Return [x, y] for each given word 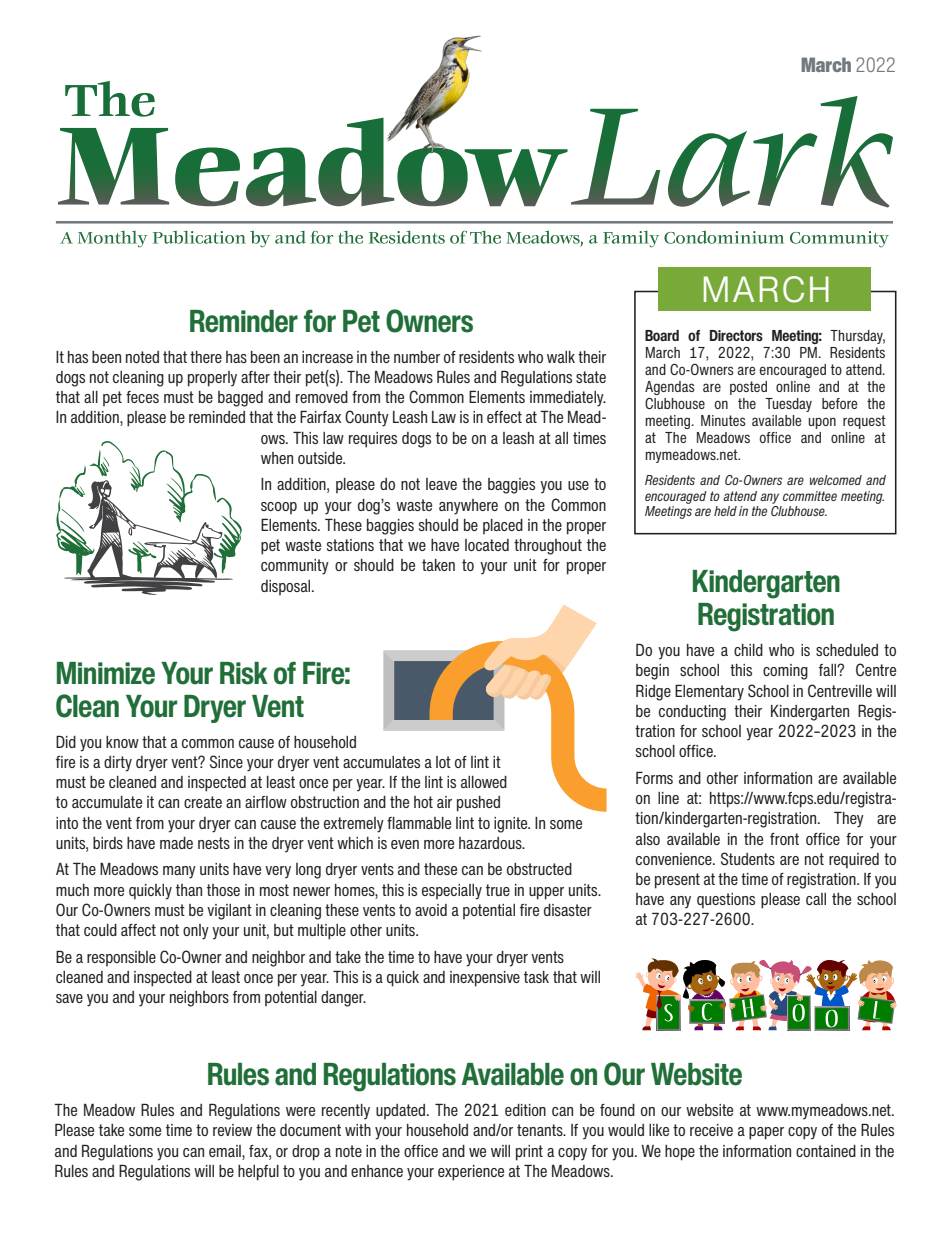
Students [748, 858]
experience [471, 1173]
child [748, 650]
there [206, 357]
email [226, 1151]
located [487, 545]
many [179, 872]
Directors [736, 335]
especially [452, 892]
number [417, 357]
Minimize [106, 673]
